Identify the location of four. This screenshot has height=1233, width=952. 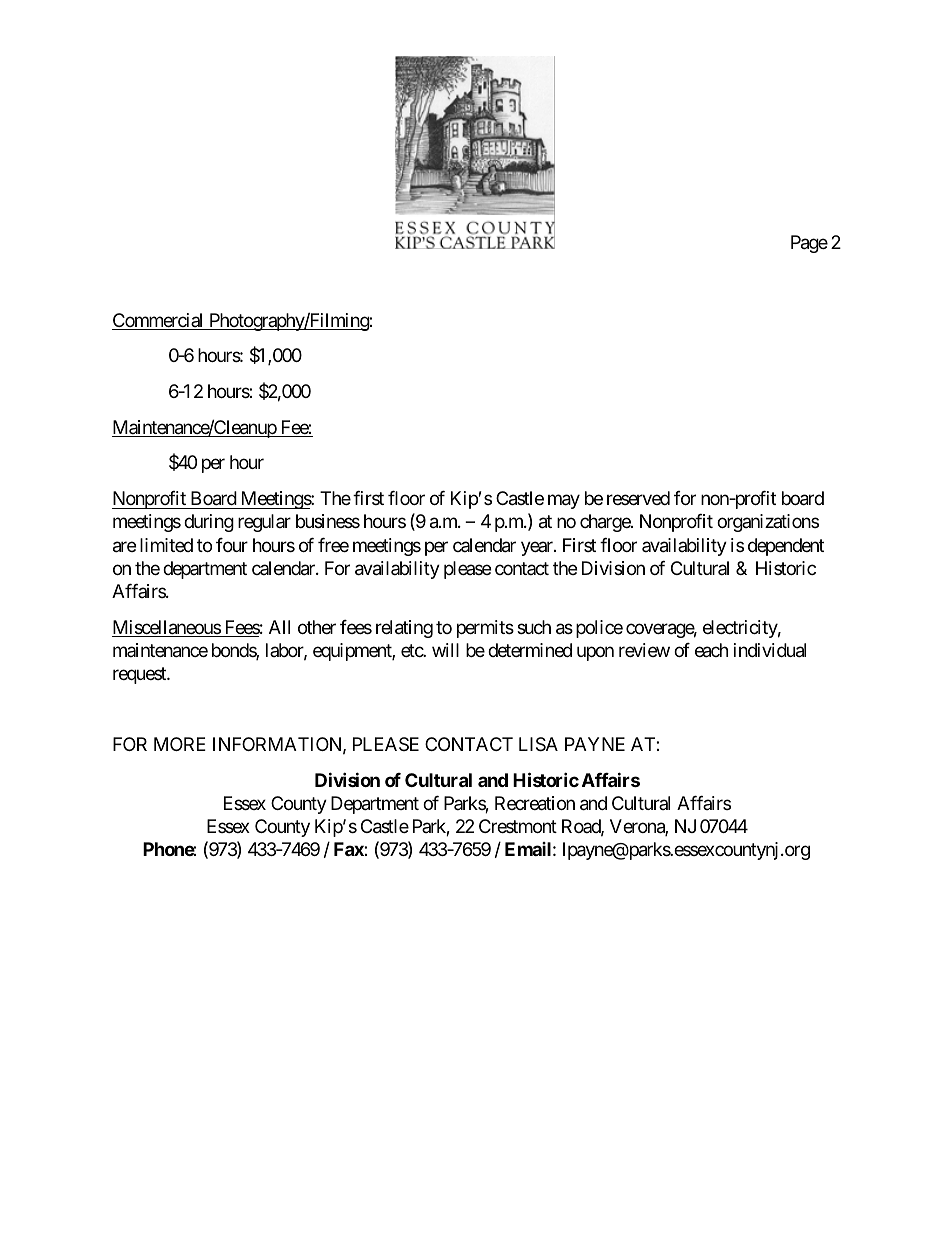
(232, 545).
